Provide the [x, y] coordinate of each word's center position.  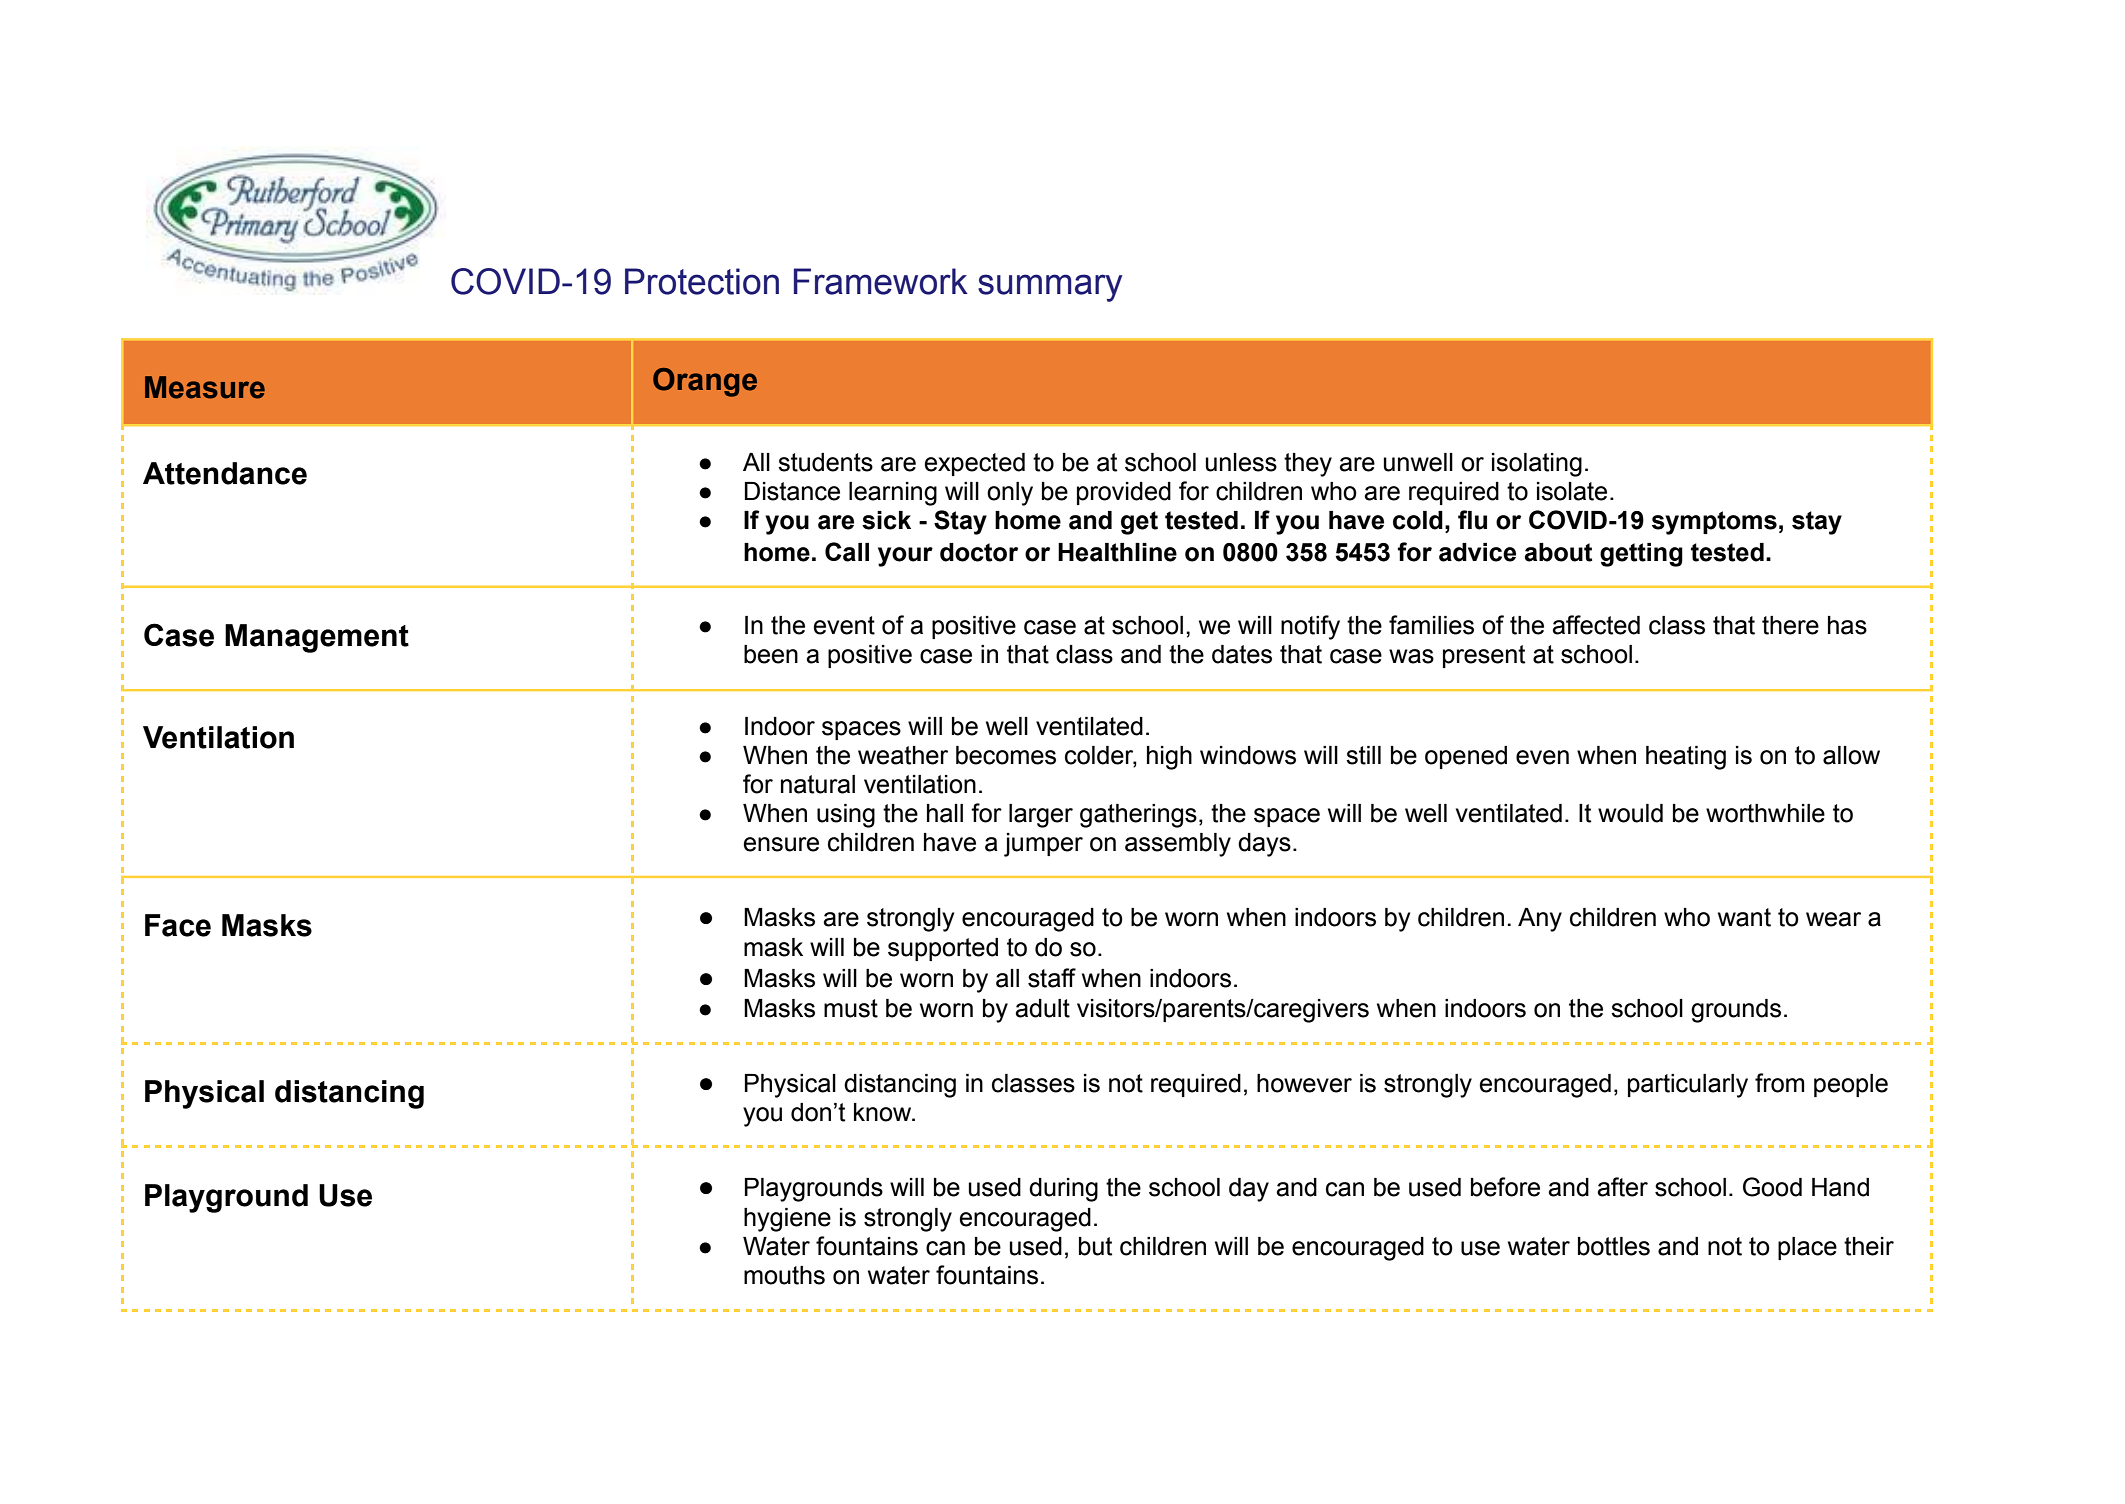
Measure [205, 387]
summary [1050, 288]
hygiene [787, 1220]
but [1095, 1246]
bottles [1614, 1246]
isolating [1537, 465]
